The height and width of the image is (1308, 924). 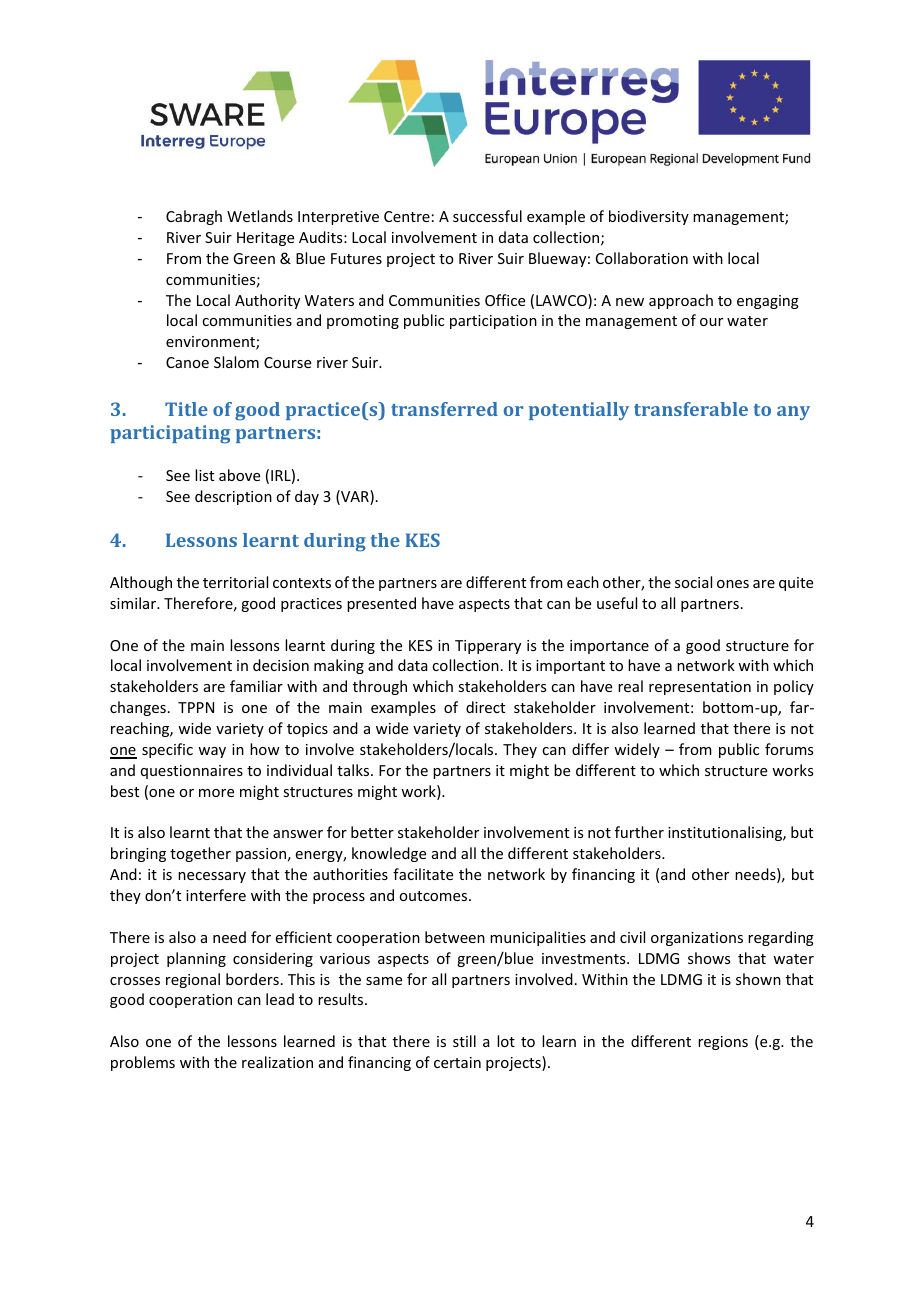 What do you see at coordinates (307, 497) in the image?
I see `day` at bounding box center [307, 497].
